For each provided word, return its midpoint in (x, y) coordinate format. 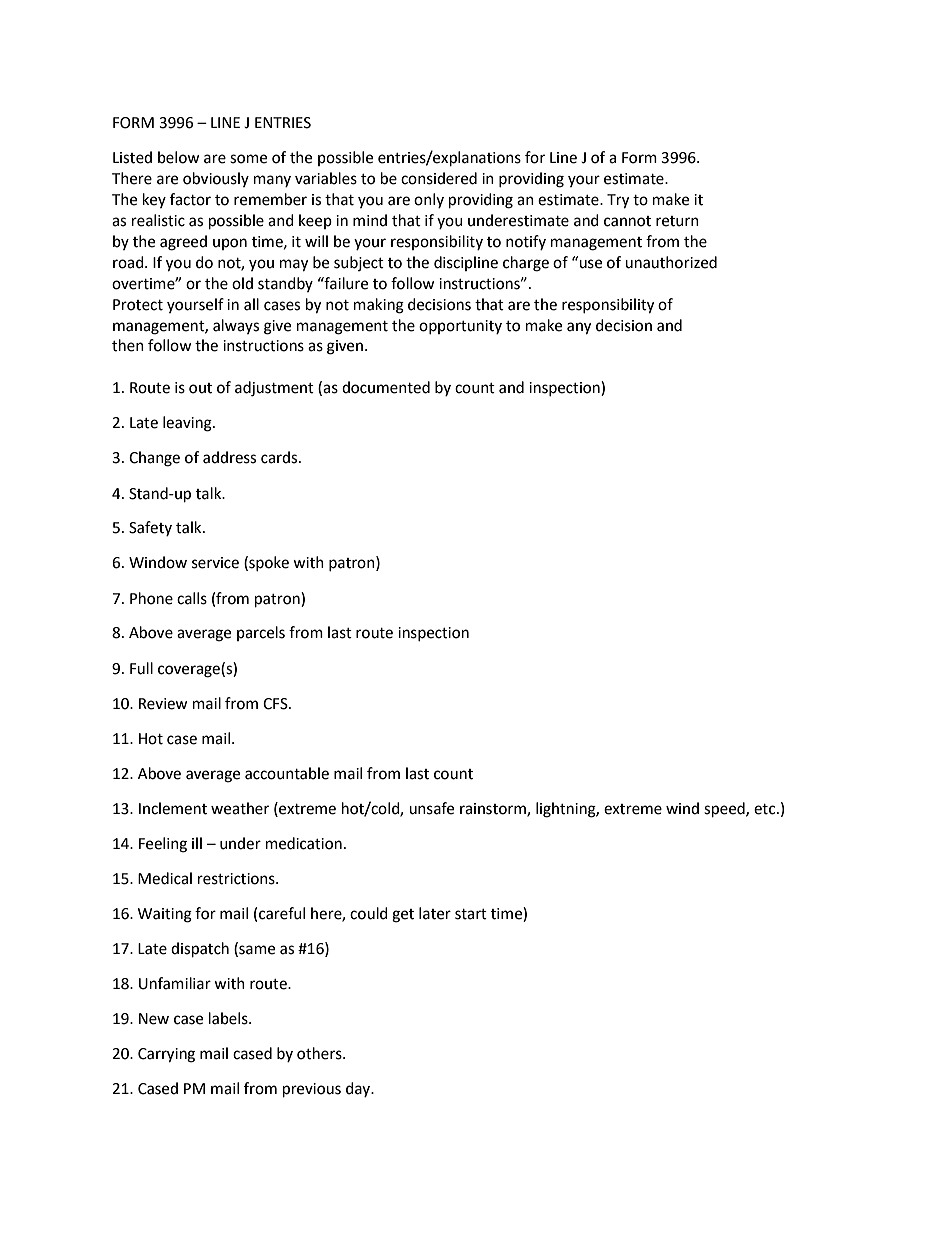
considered (439, 178)
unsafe (431, 808)
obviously (216, 179)
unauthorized (671, 262)
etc (766, 809)
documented (386, 387)
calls (192, 598)
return (677, 221)
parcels (261, 633)
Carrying (166, 1055)
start (471, 914)
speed (725, 810)
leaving (188, 424)
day (359, 1089)
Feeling (163, 845)
